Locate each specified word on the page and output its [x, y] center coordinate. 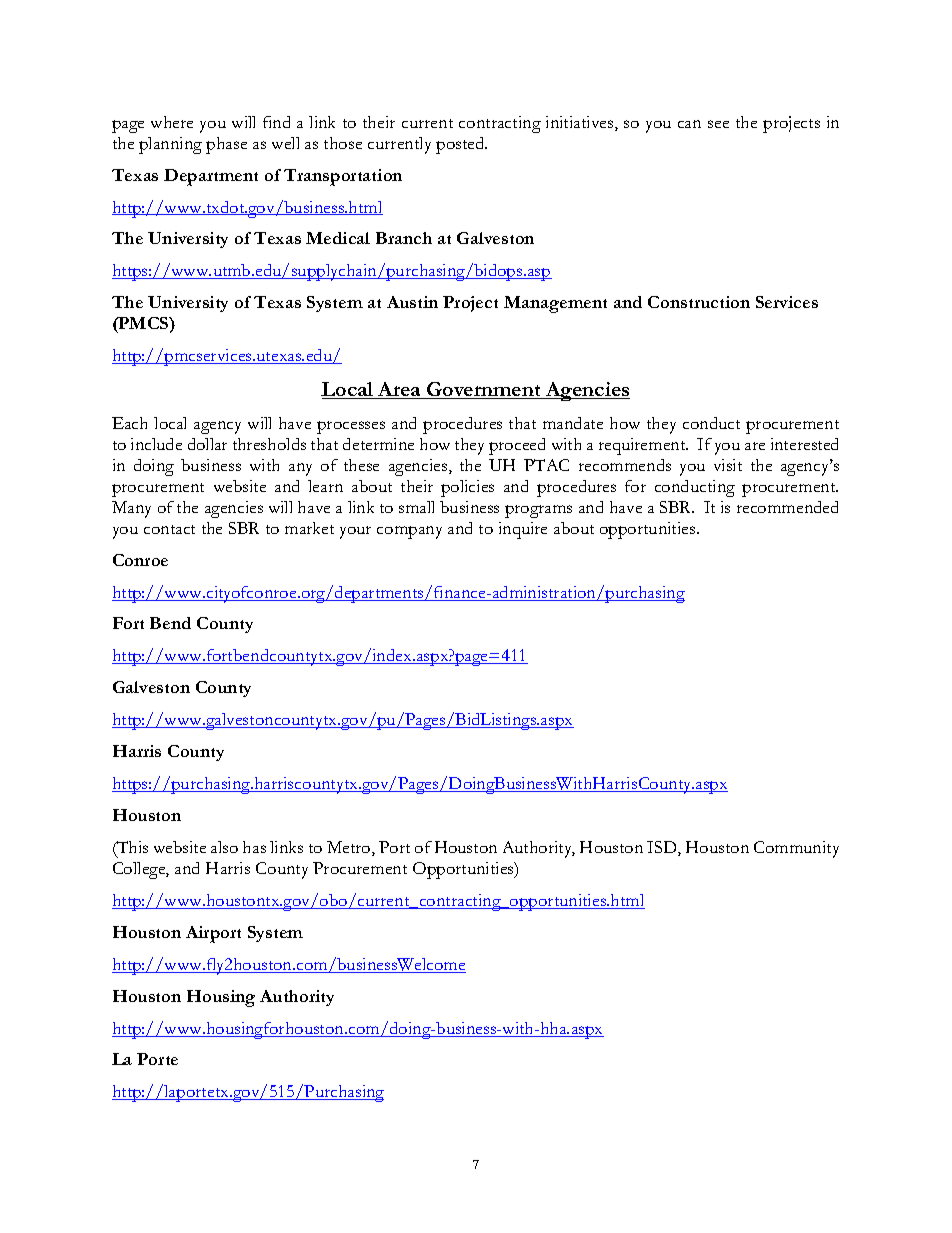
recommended [787, 507]
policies [467, 488]
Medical [338, 238]
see [718, 124]
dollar [207, 444]
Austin [412, 302]
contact [169, 529]
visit [728, 465]
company [409, 532]
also [224, 847]
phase [226, 145]
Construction [699, 302]
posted [461, 145]
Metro [350, 848]
